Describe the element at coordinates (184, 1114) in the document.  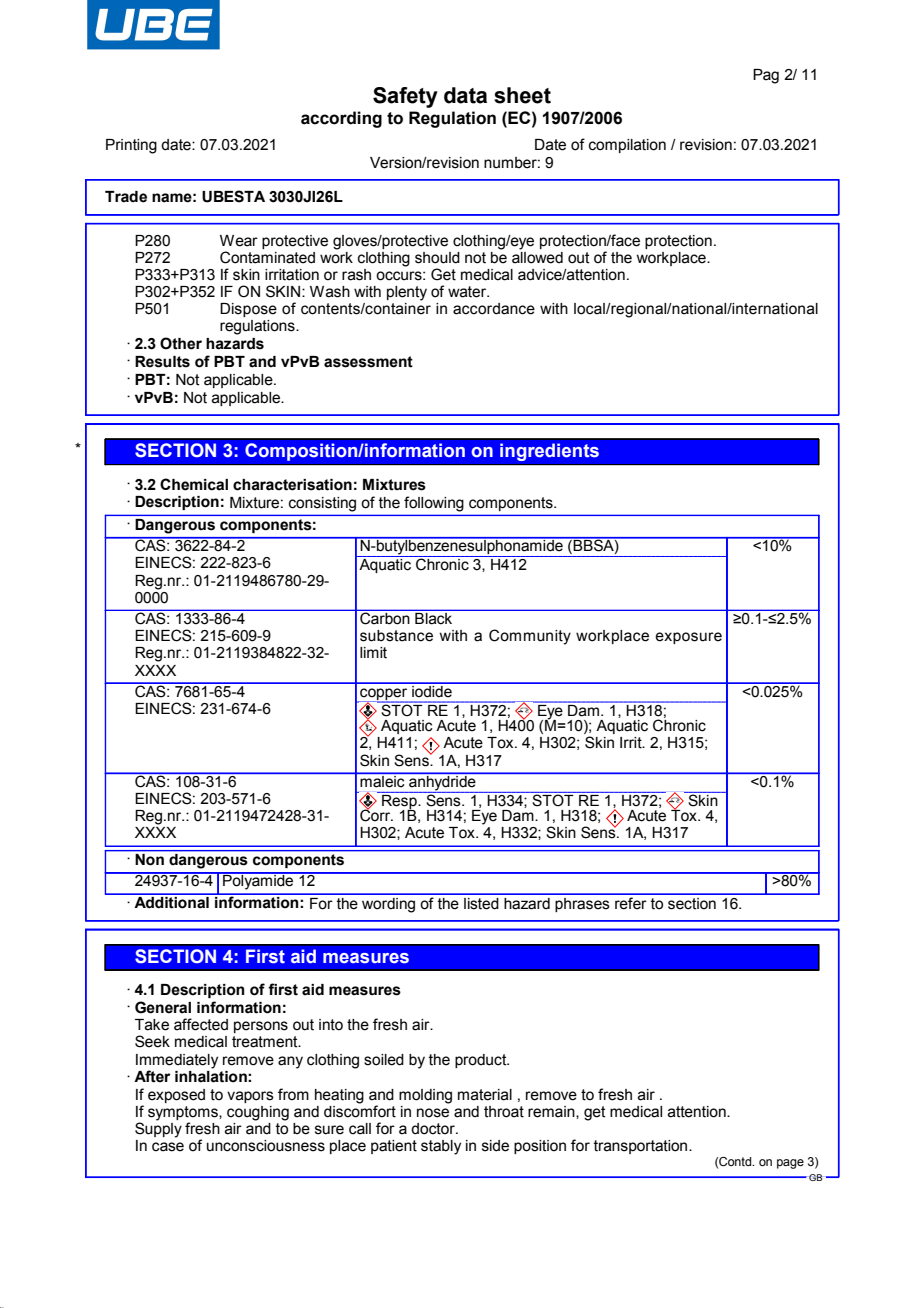
I see `symptoms` at that location.
